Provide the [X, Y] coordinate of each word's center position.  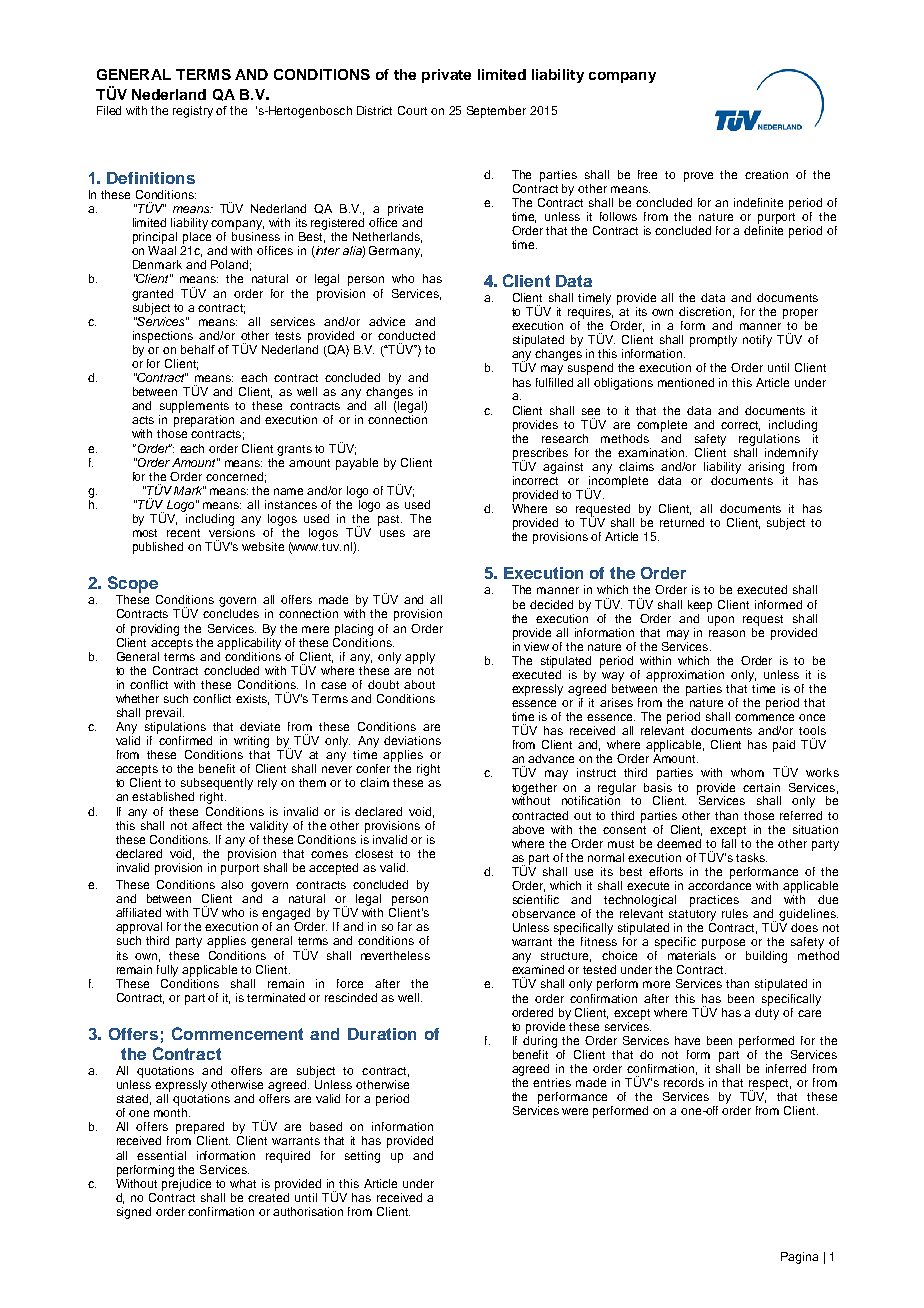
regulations [769, 440]
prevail [163, 714]
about [419, 684]
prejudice [186, 1183]
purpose [723, 944]
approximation [685, 676]
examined [538, 969]
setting [362, 1157]
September [496, 112]
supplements [194, 407]
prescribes [540, 454]
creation [766, 174]
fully [167, 971]
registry [193, 112]
